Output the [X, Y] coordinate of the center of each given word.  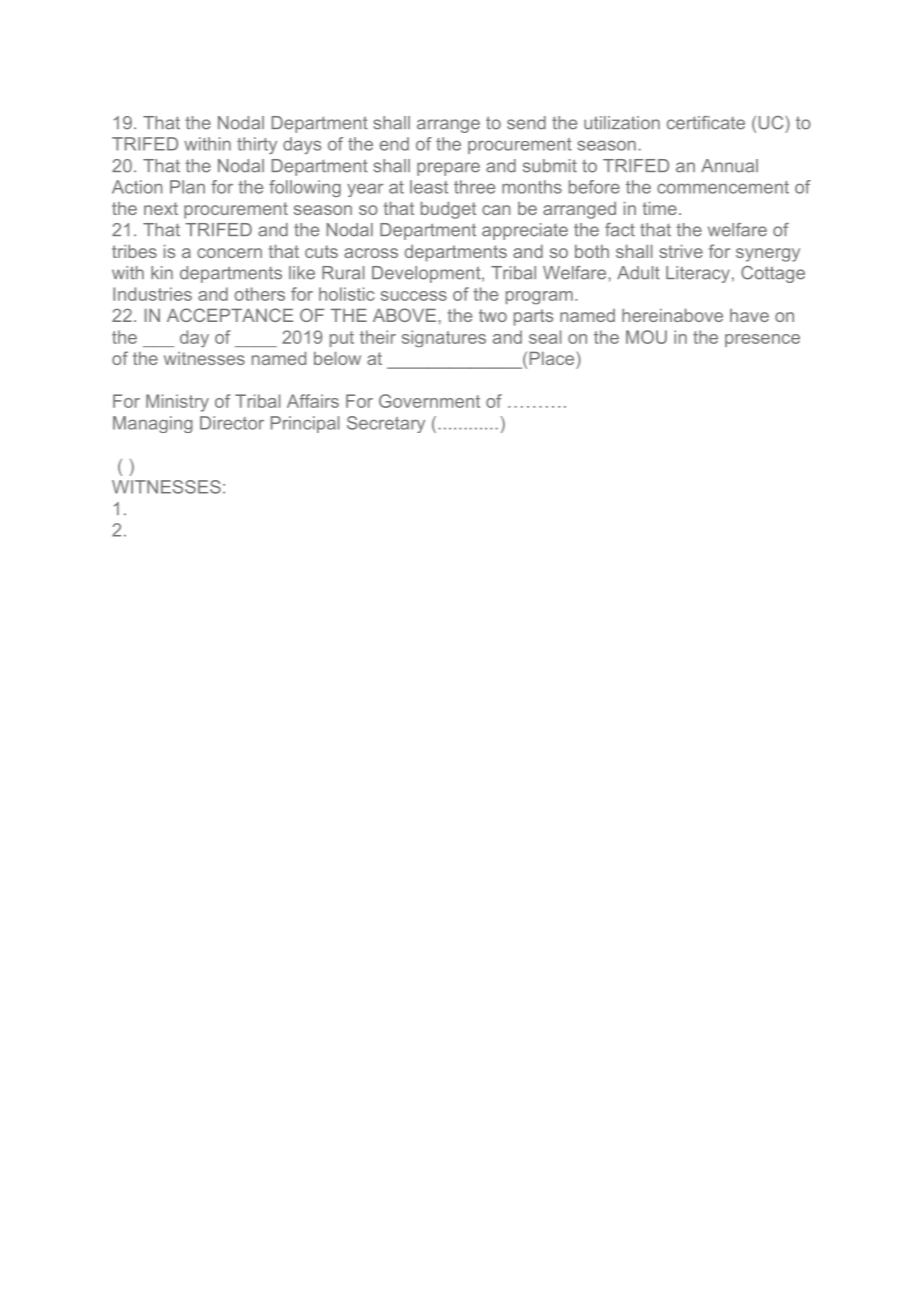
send [526, 123]
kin [162, 272]
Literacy [698, 274]
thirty [257, 145]
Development [427, 274]
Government [429, 401]
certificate [706, 123]
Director [232, 423]
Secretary [386, 424]
